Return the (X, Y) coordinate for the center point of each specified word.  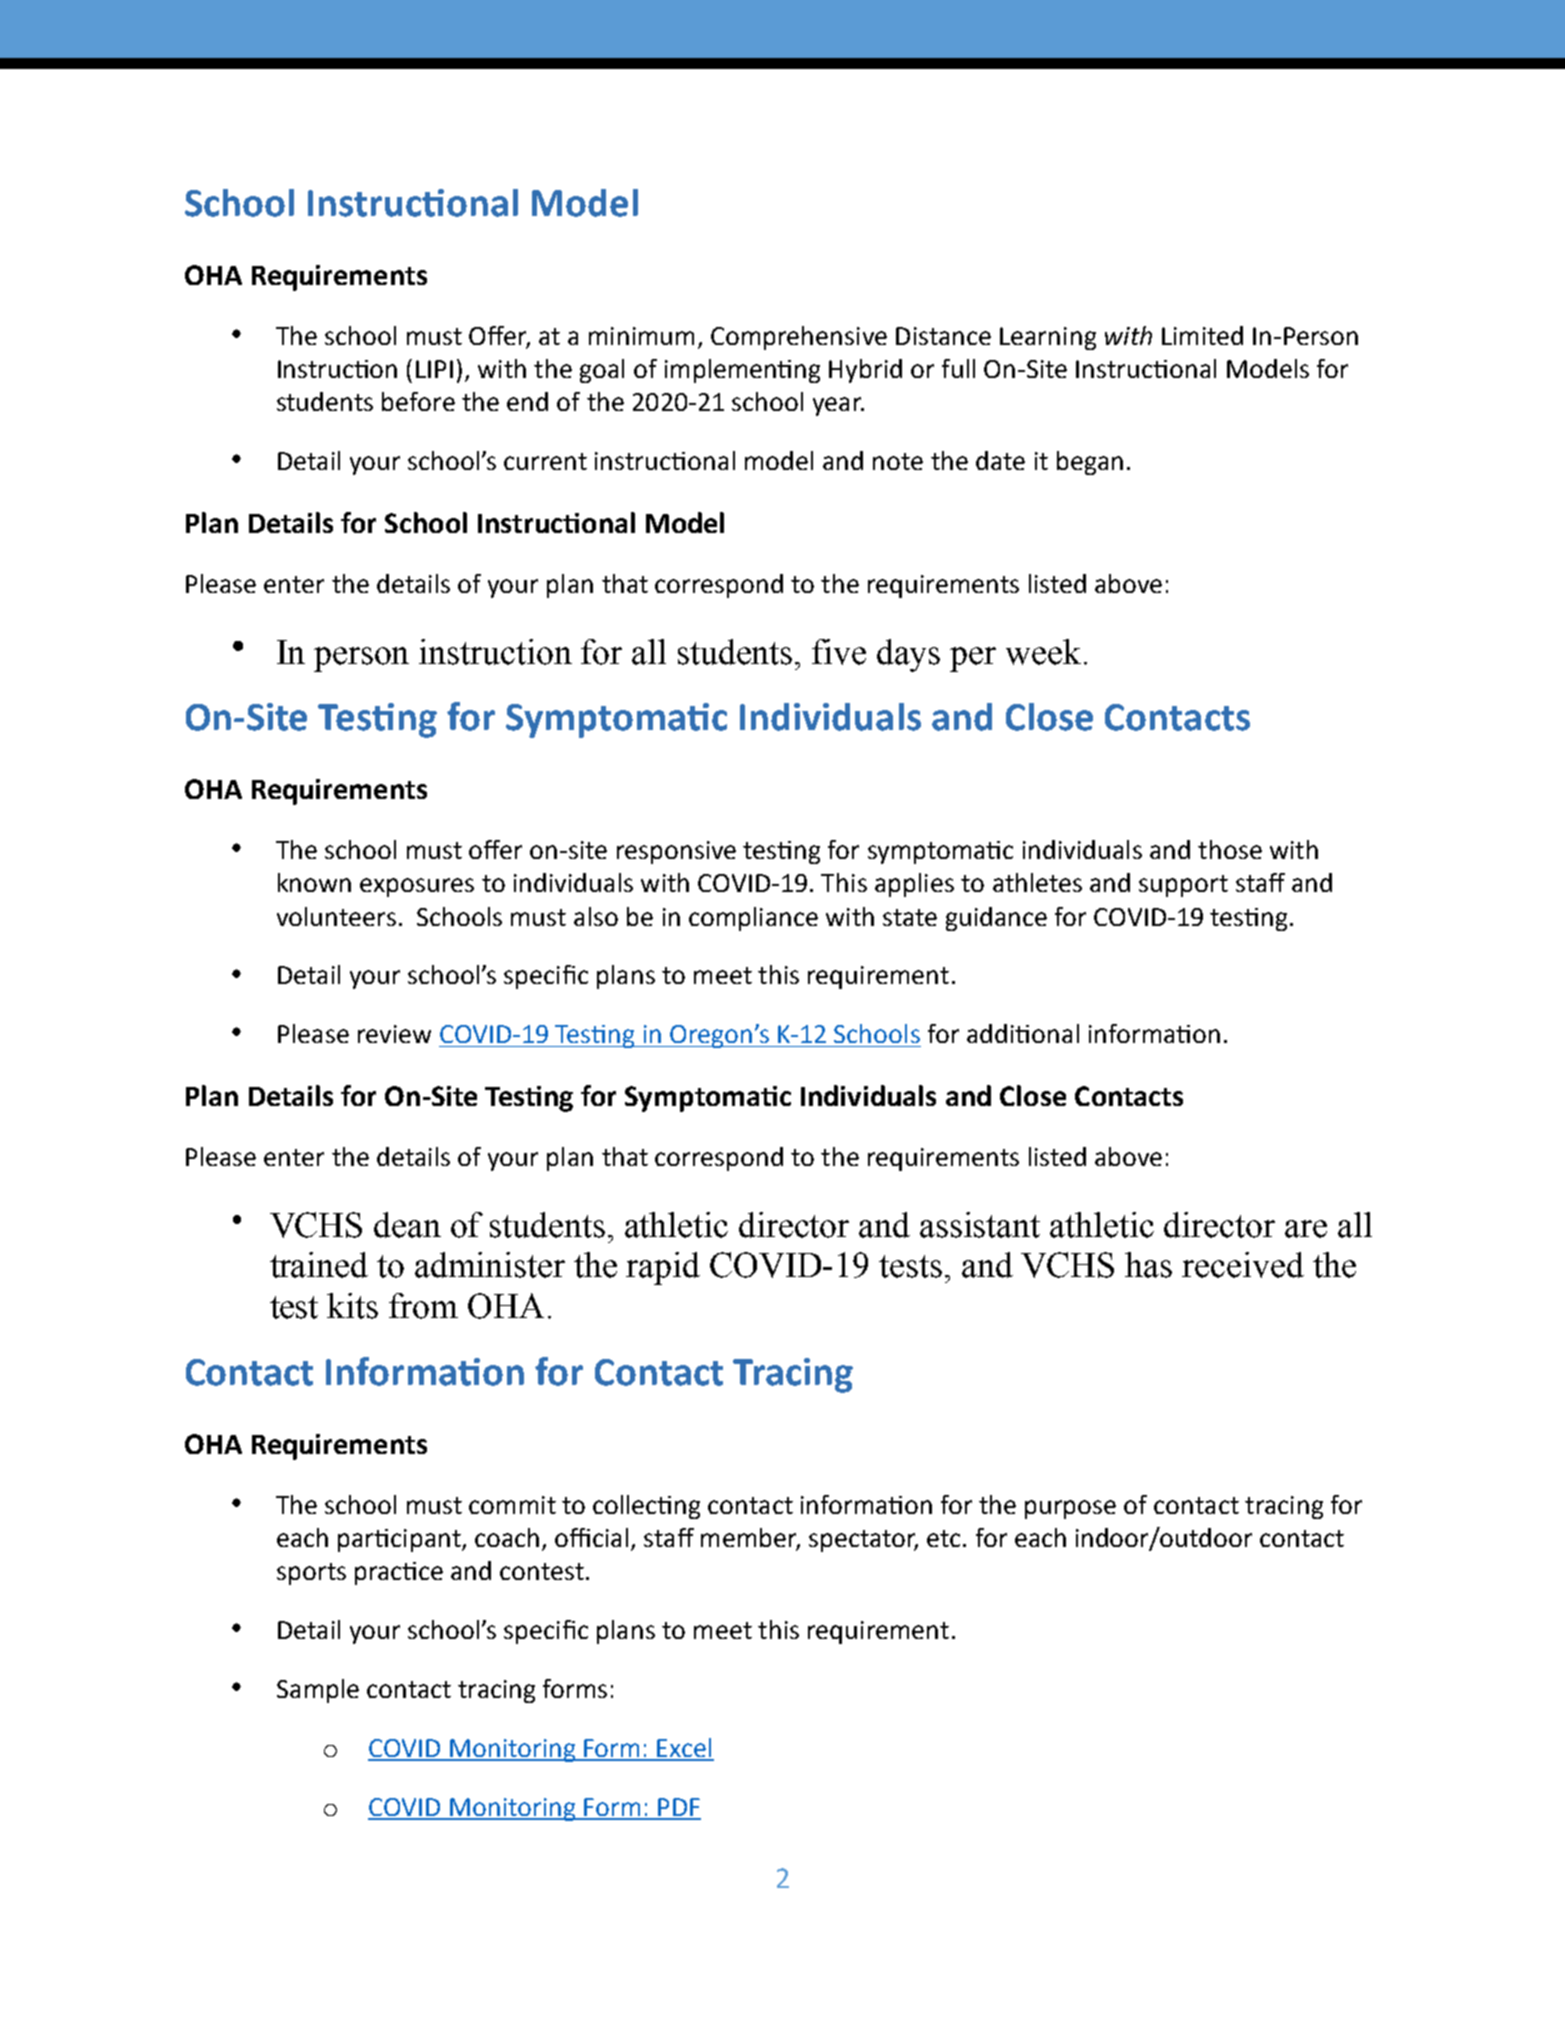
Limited (1202, 335)
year (838, 406)
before (418, 401)
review (394, 1034)
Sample (318, 1691)
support (1183, 886)
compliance (753, 919)
